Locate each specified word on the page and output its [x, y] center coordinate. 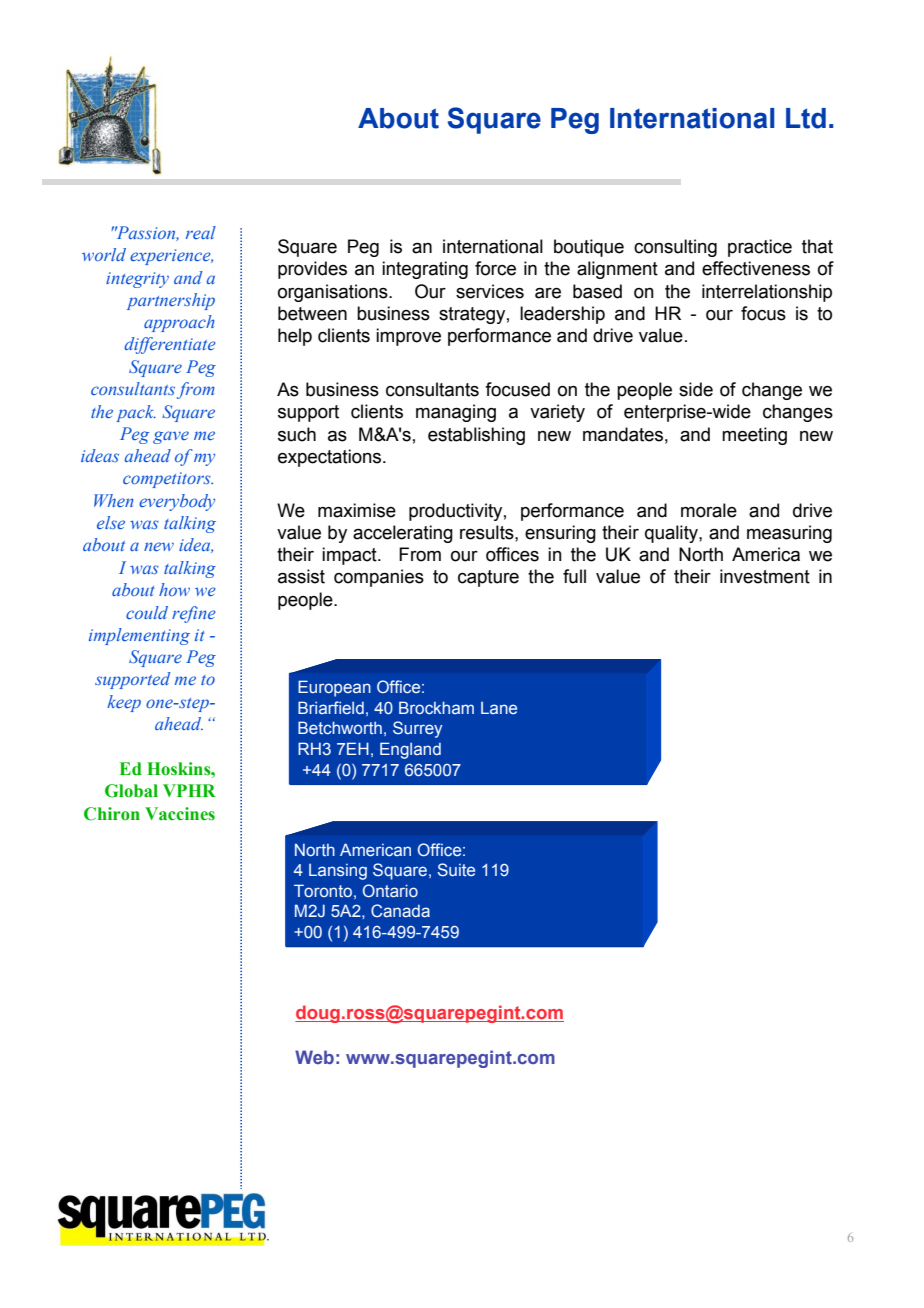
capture [488, 578]
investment [765, 576]
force [495, 268]
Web [314, 1057]
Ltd [806, 118]
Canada [400, 910]
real [201, 232]
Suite [456, 869]
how [174, 589]
